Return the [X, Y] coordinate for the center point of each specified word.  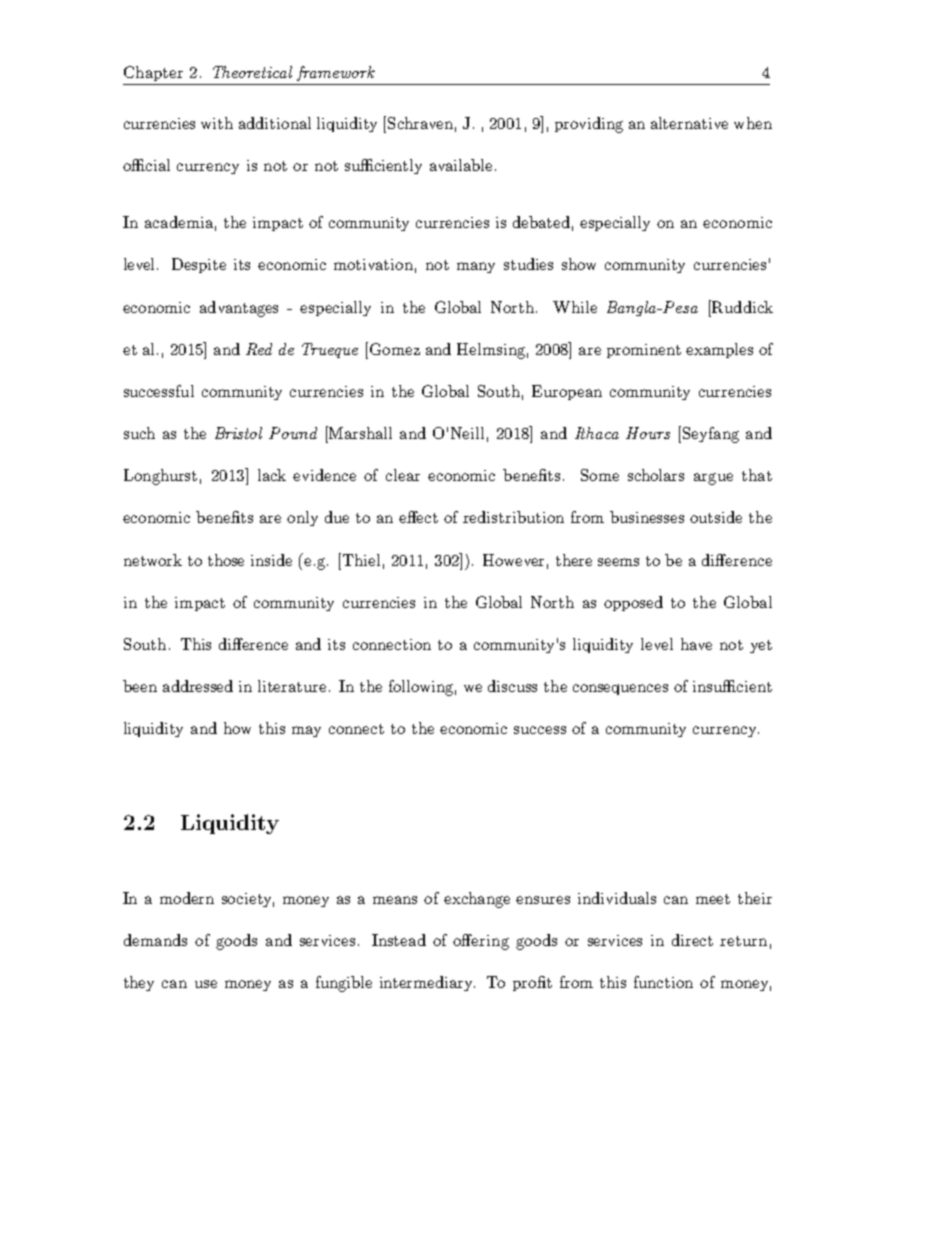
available [461, 165]
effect [418, 517]
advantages [239, 309]
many [476, 267]
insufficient [732, 686]
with [217, 123]
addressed [198, 686]
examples [719, 350]
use [206, 984]
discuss [512, 686]
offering [481, 942]
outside [716, 517]
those [226, 560]
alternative [689, 123]
